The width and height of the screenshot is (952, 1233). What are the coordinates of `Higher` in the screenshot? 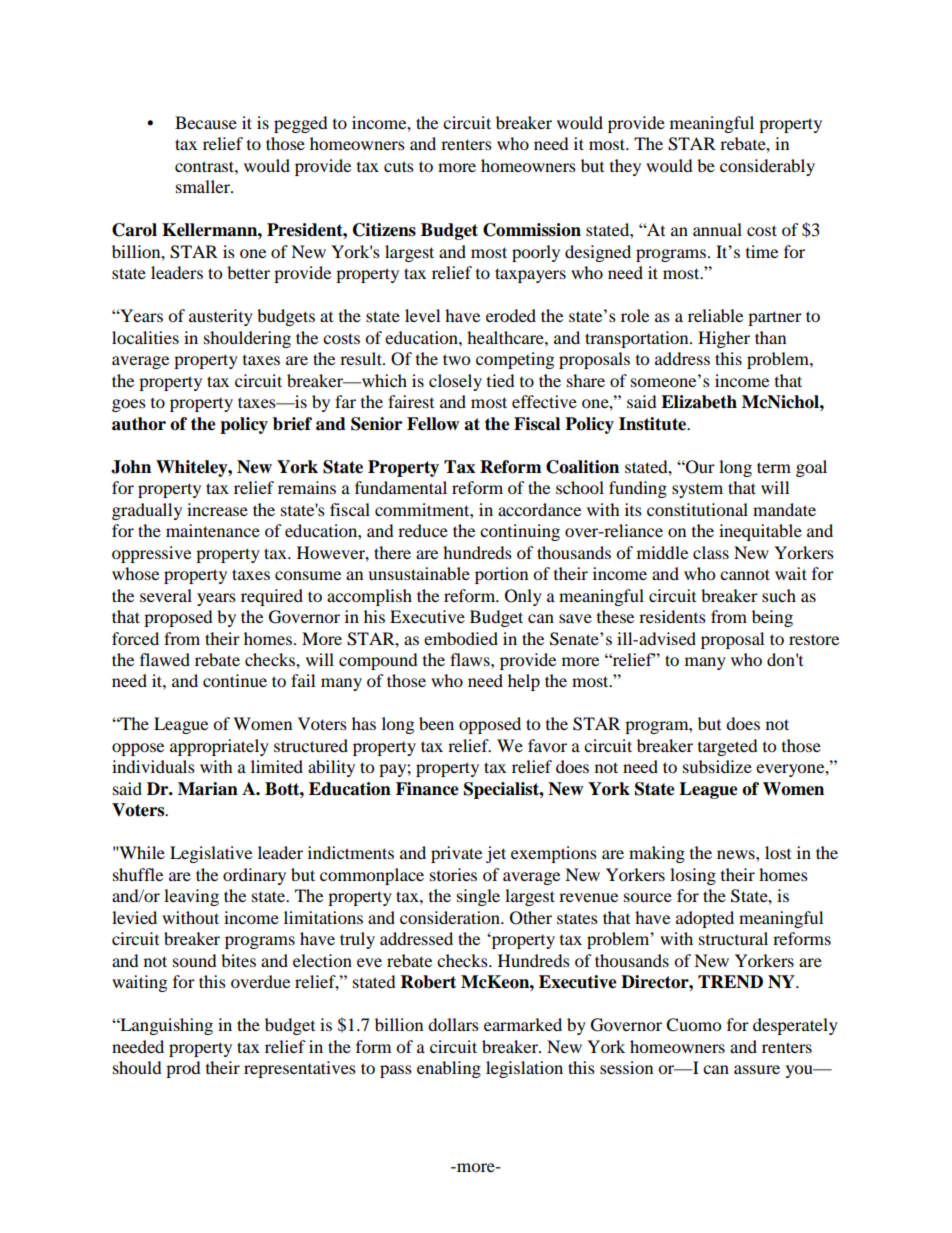 It's located at (724, 339).
